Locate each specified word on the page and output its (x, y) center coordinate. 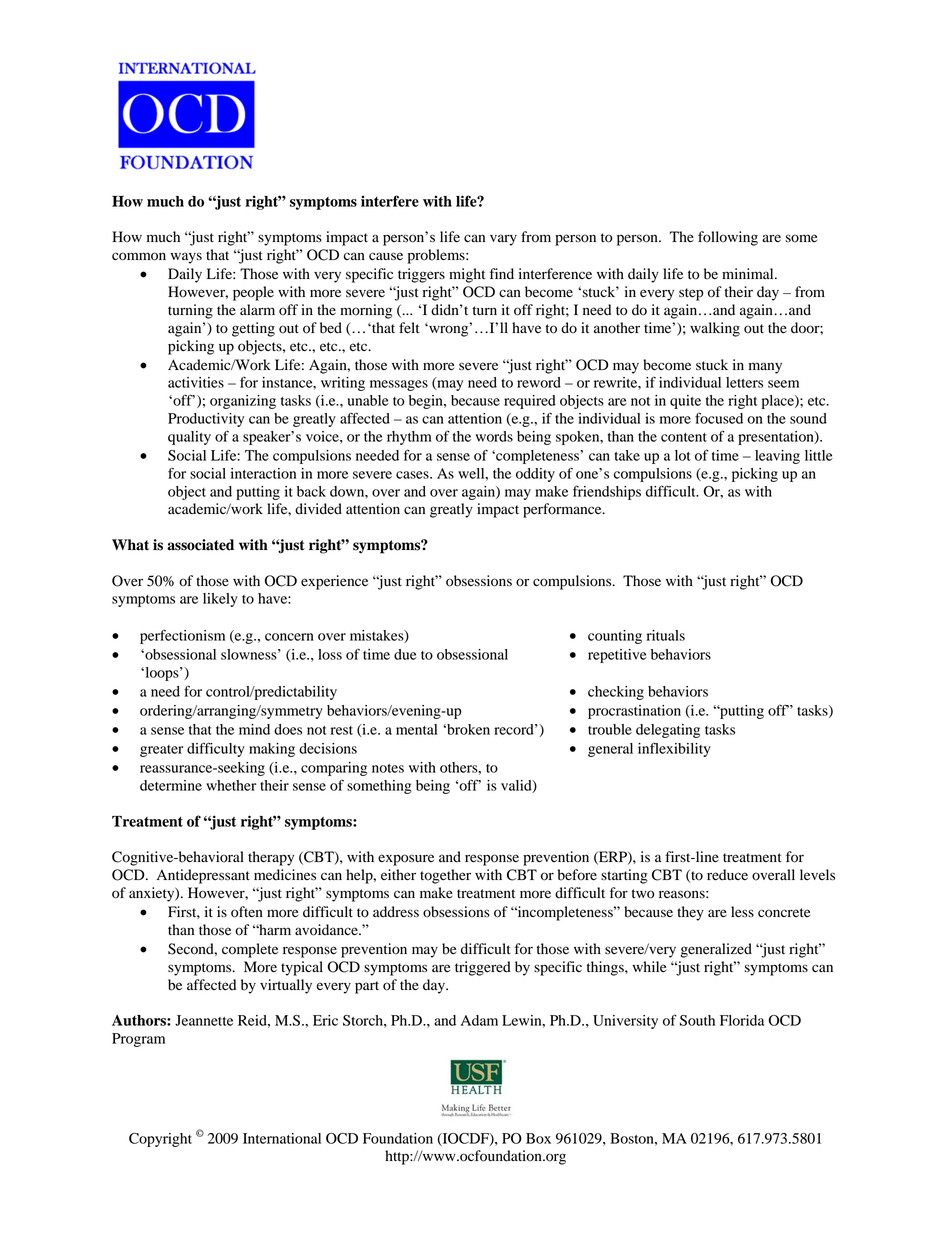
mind (254, 729)
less (742, 912)
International (282, 1138)
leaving (777, 457)
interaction (263, 473)
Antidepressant (203, 876)
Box (538, 1138)
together (445, 876)
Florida (742, 1020)
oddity (535, 475)
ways (186, 258)
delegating (668, 731)
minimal (749, 273)
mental (416, 729)
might (467, 275)
